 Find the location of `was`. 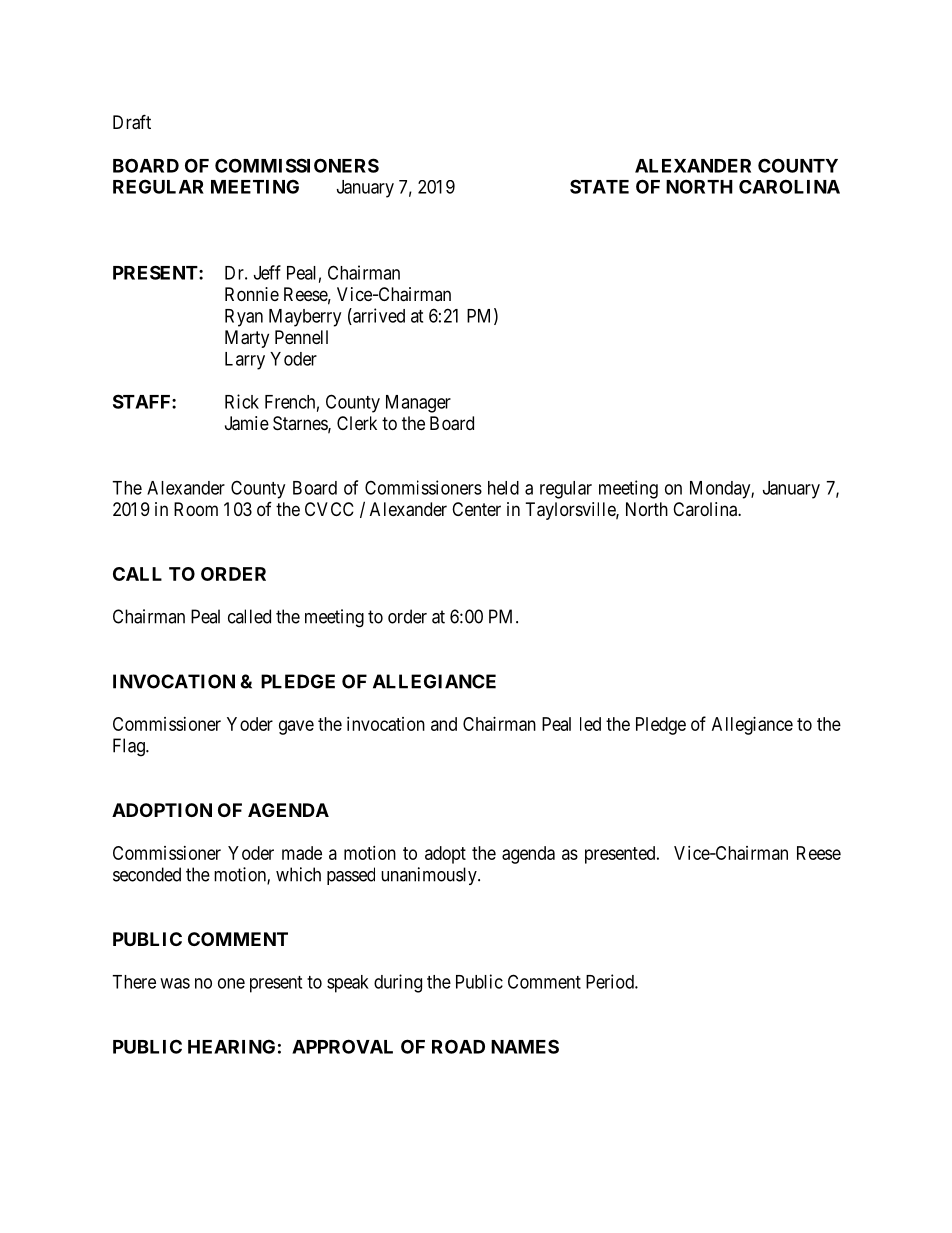

was is located at coordinates (175, 983).
